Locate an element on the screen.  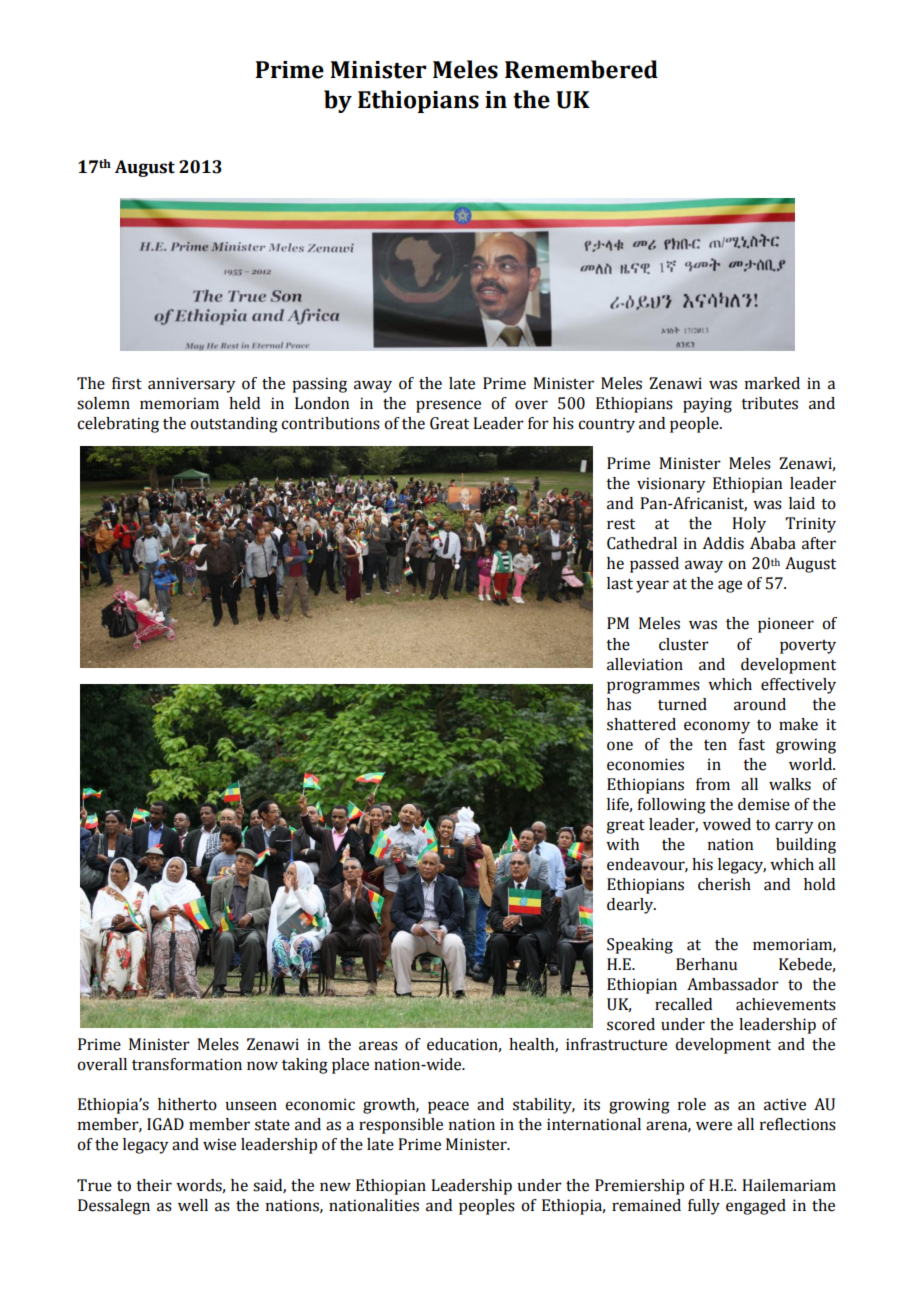
their is located at coordinates (154, 1185).
